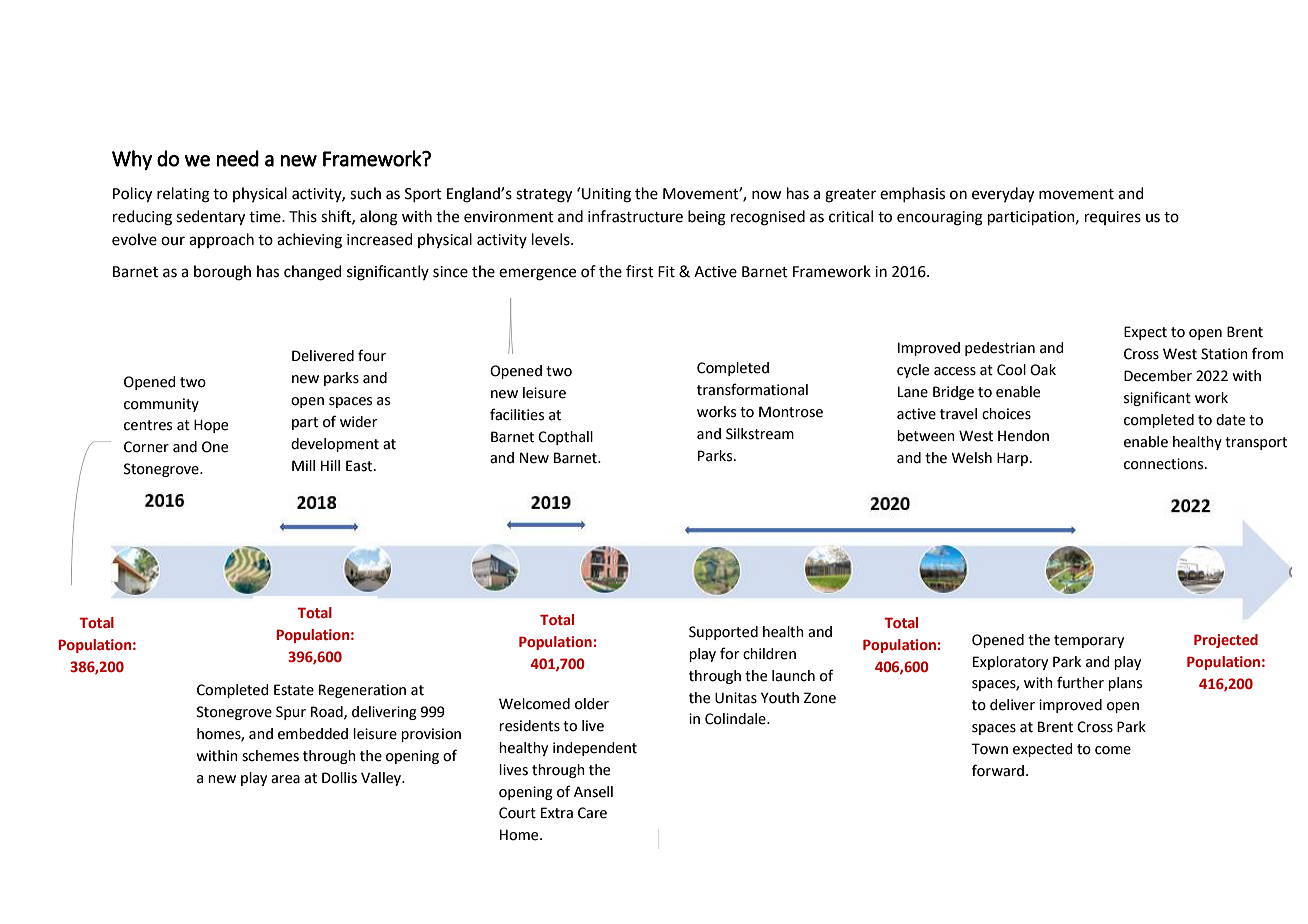 The width and height of the screenshot is (1308, 924). What do you see at coordinates (1113, 218) in the screenshot?
I see `requires` at bounding box center [1113, 218].
